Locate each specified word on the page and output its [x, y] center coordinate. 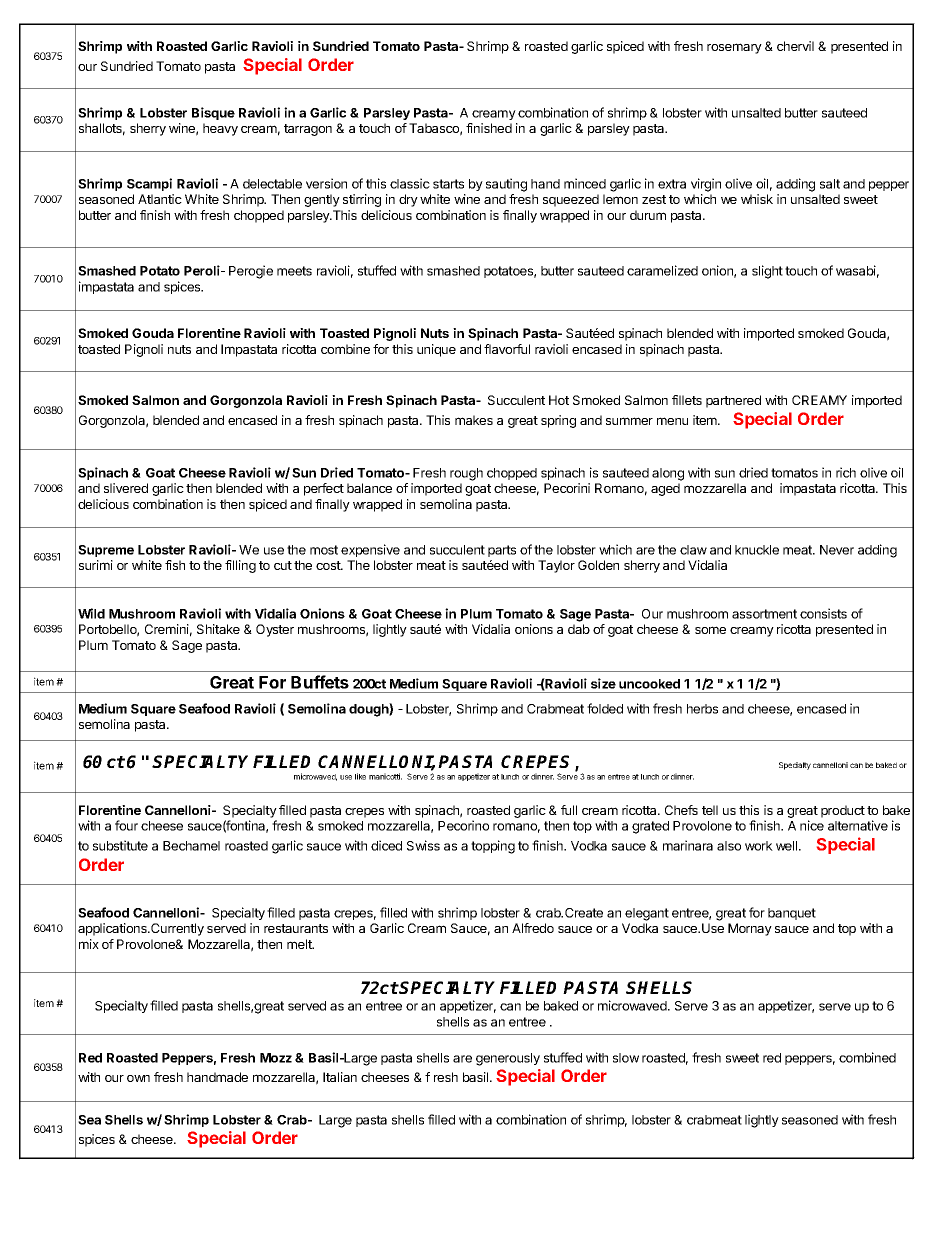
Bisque [213, 113]
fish [175, 565]
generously [508, 1059]
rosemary [734, 48]
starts [448, 184]
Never [837, 550]
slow [626, 1058]
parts [502, 551]
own [138, 1078]
